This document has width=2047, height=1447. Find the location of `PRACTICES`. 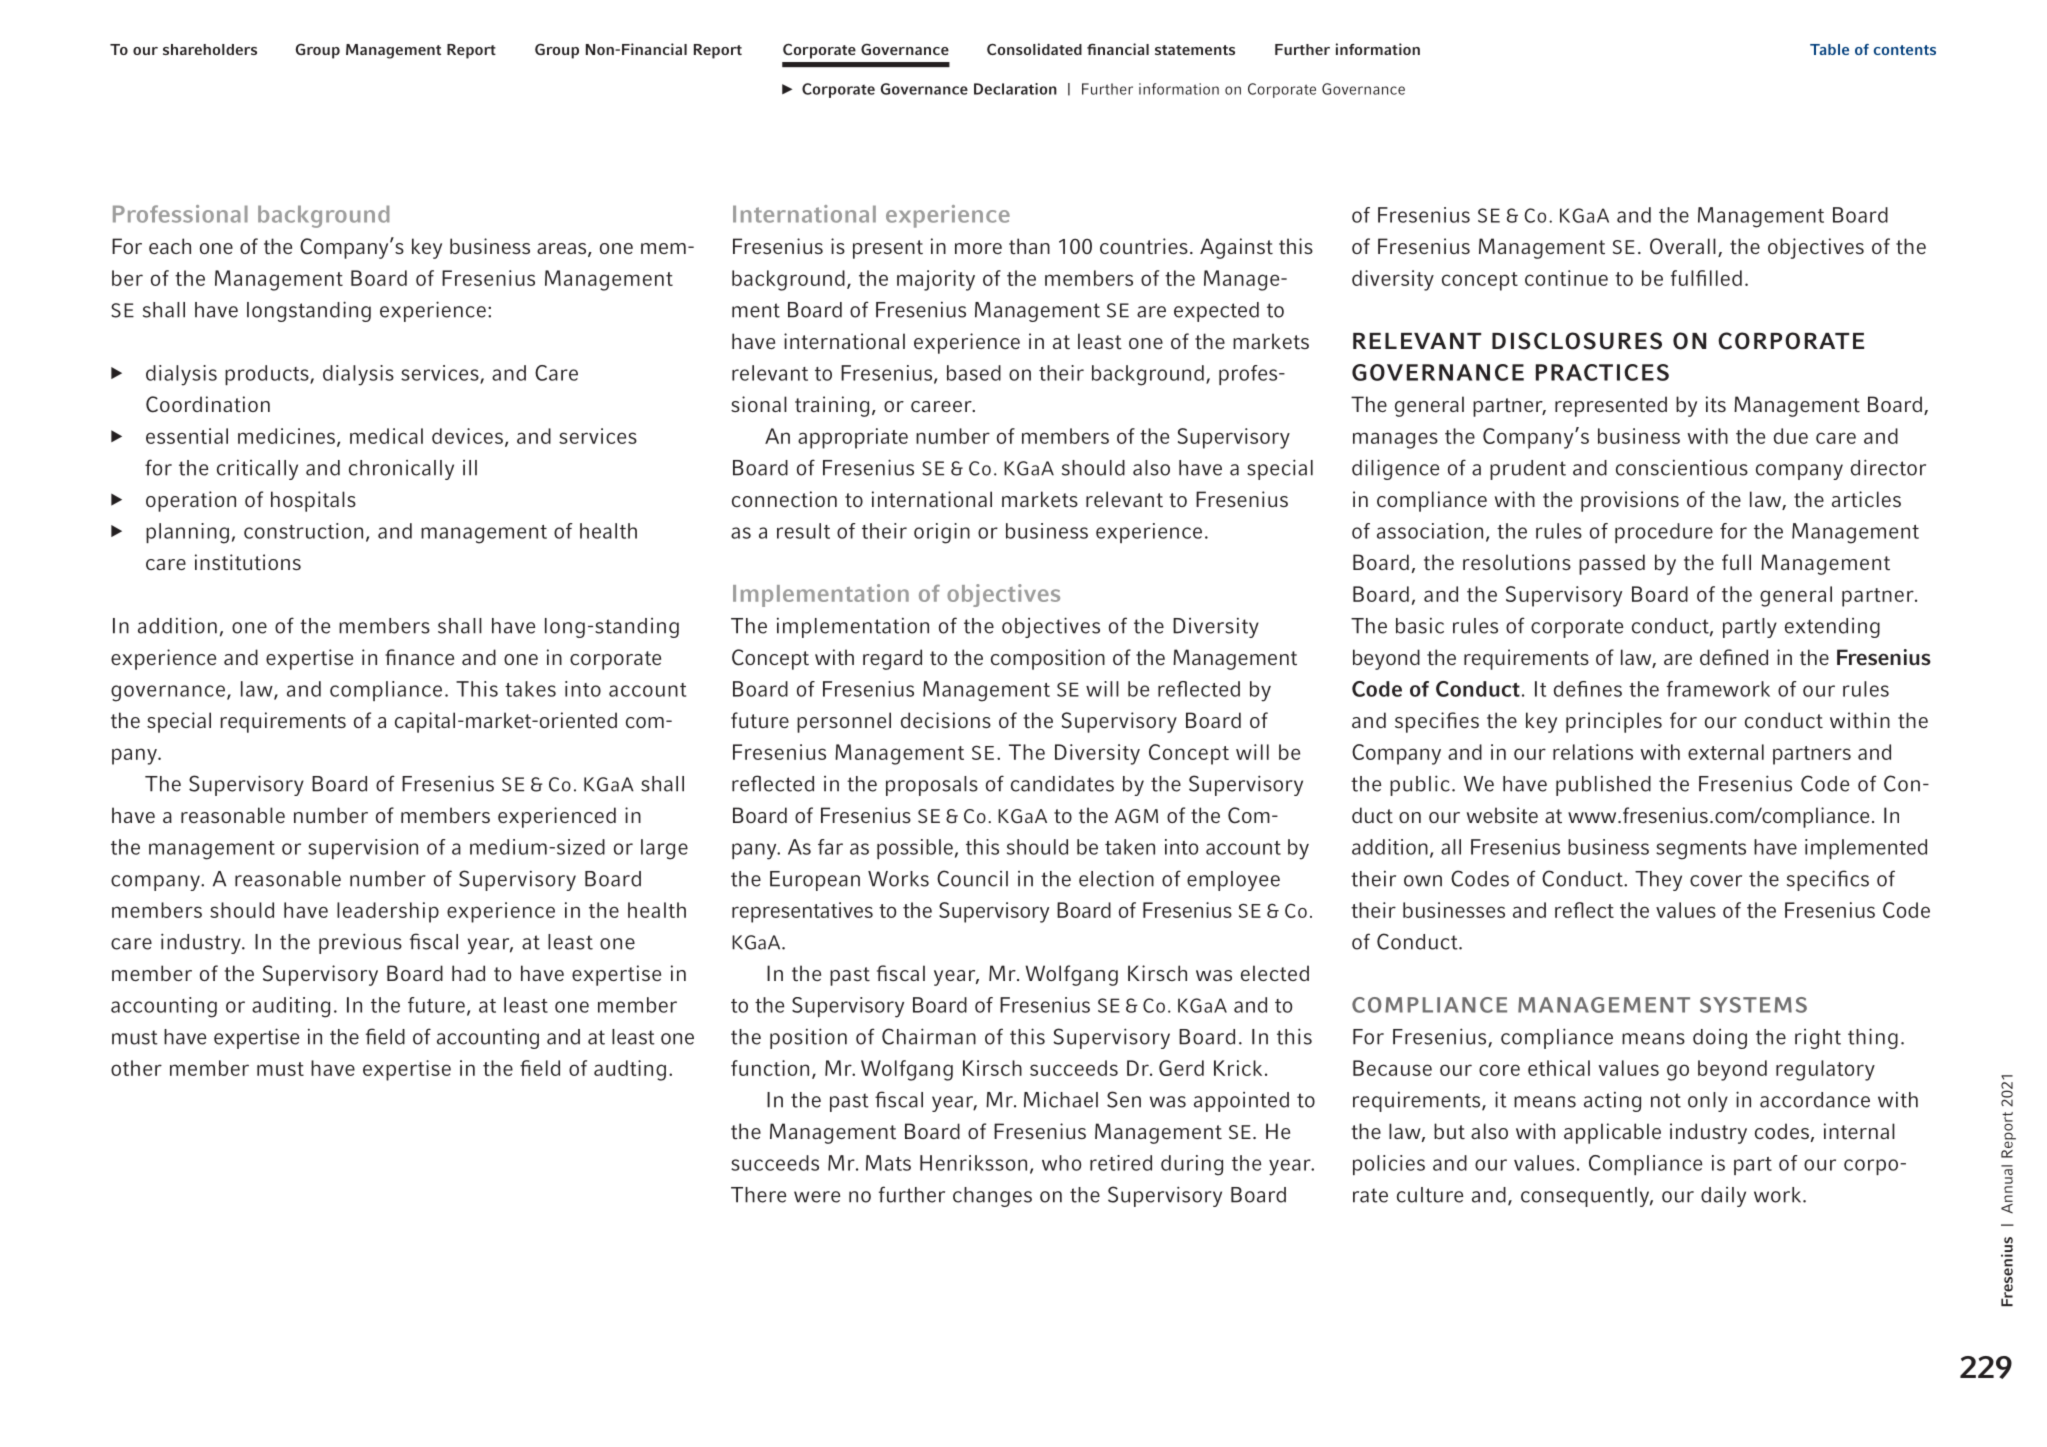

PRACTICES is located at coordinates (1602, 372).
